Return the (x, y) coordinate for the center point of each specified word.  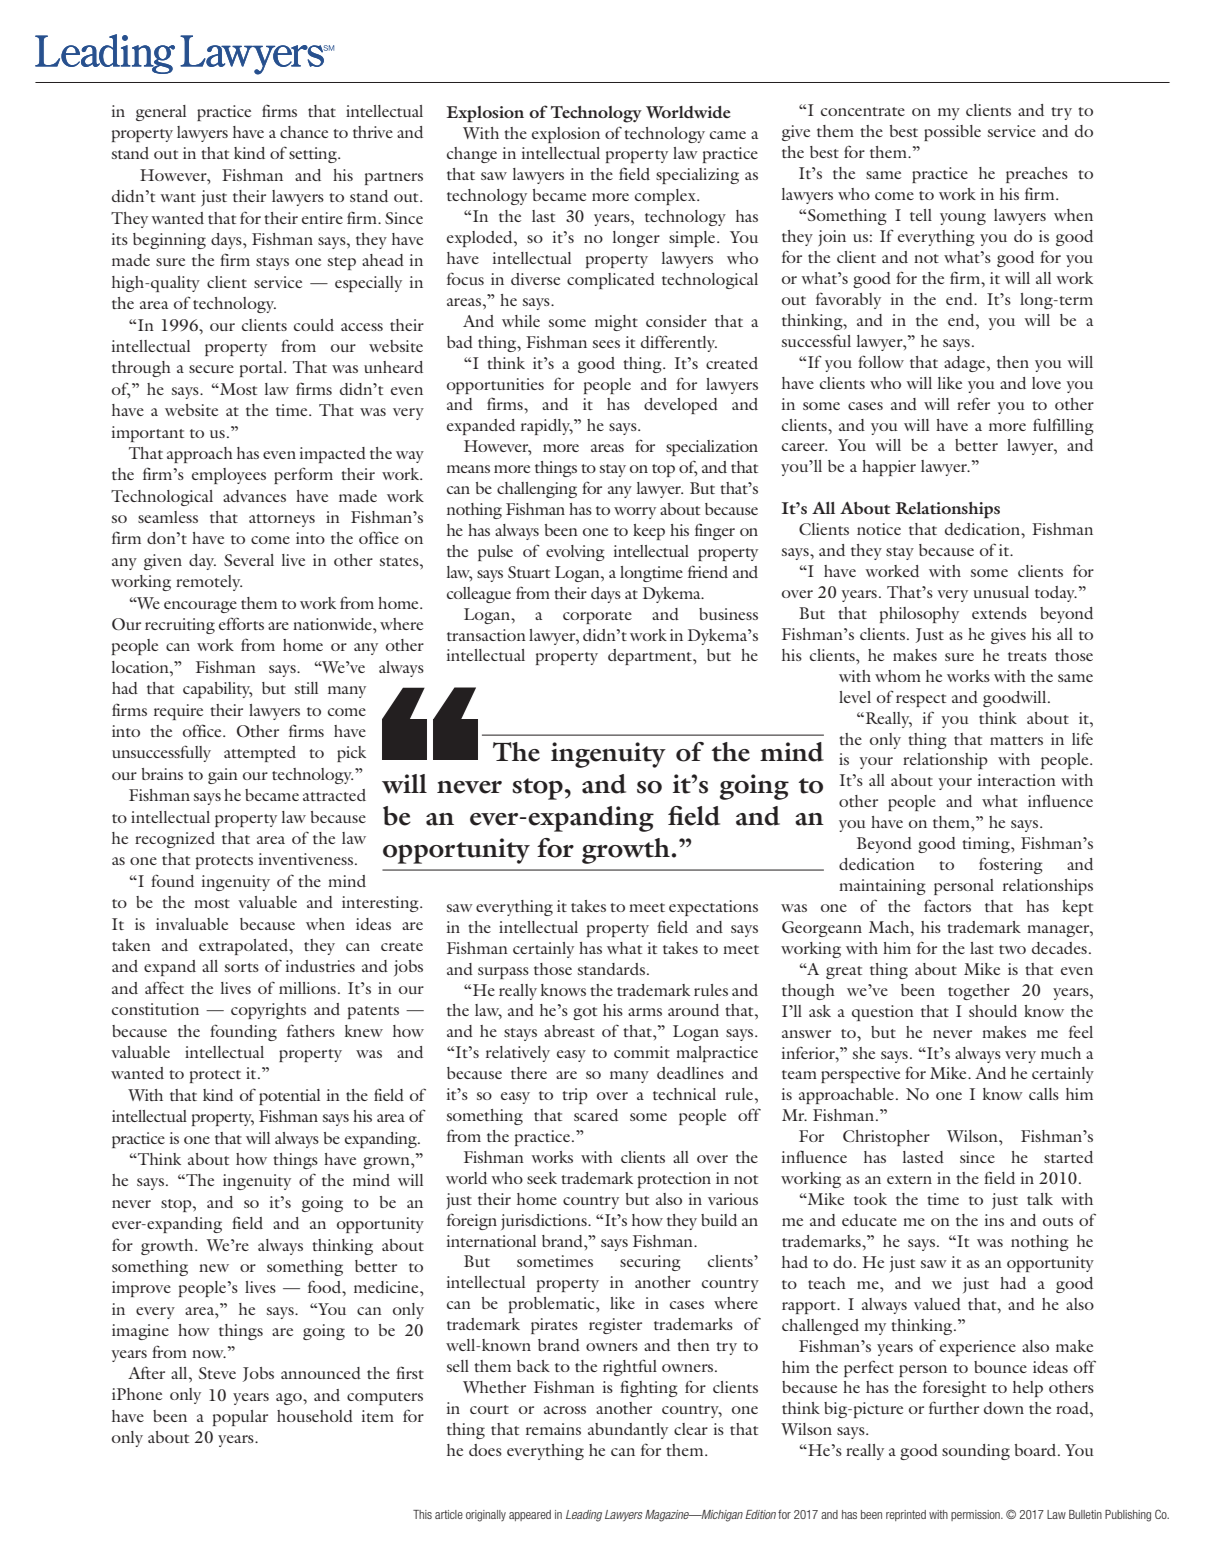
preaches (1037, 175)
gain (223, 776)
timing (987, 845)
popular (240, 1418)
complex (666, 197)
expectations (713, 908)
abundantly (628, 1431)
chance (304, 132)
